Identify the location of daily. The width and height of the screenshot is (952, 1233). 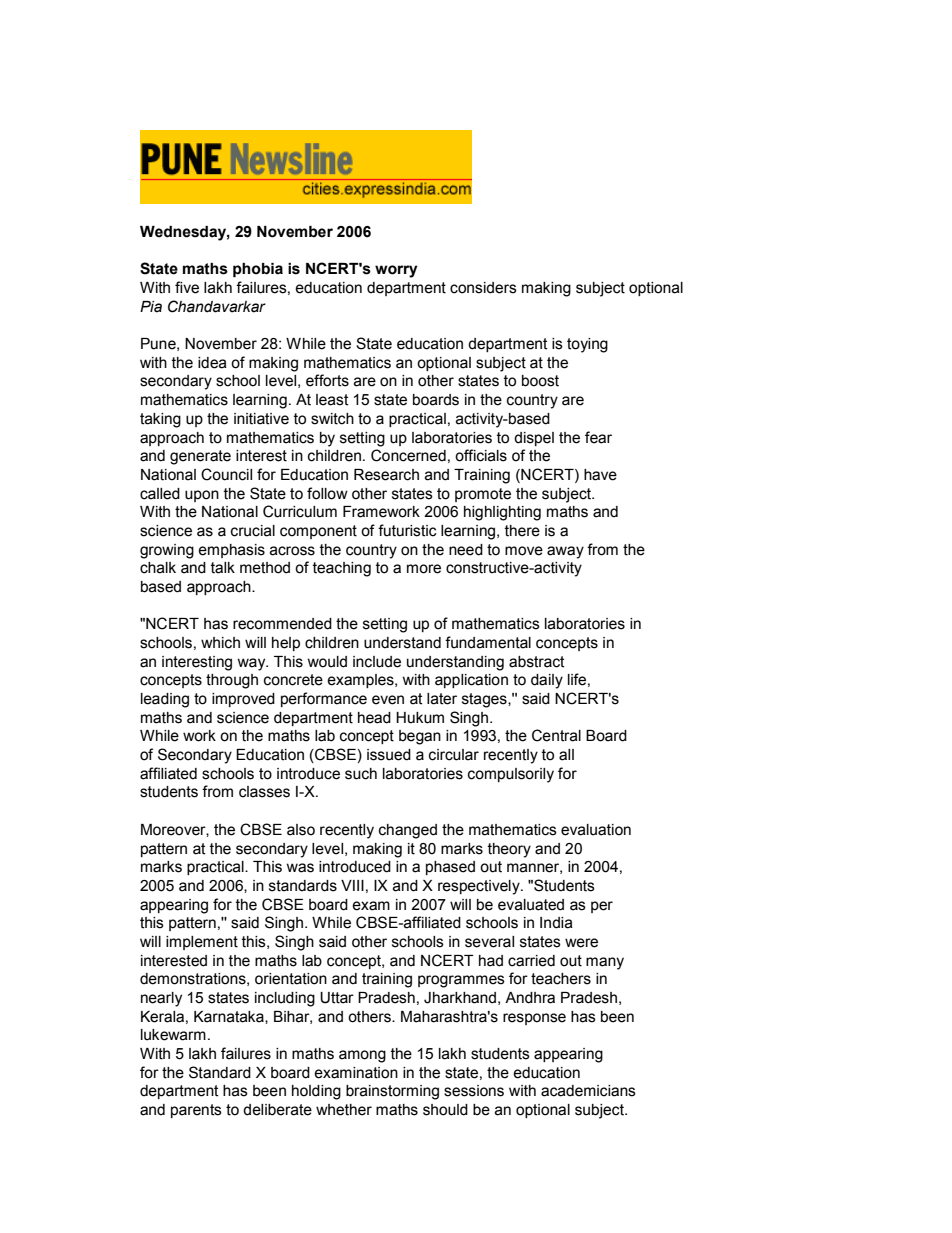
(547, 681).
